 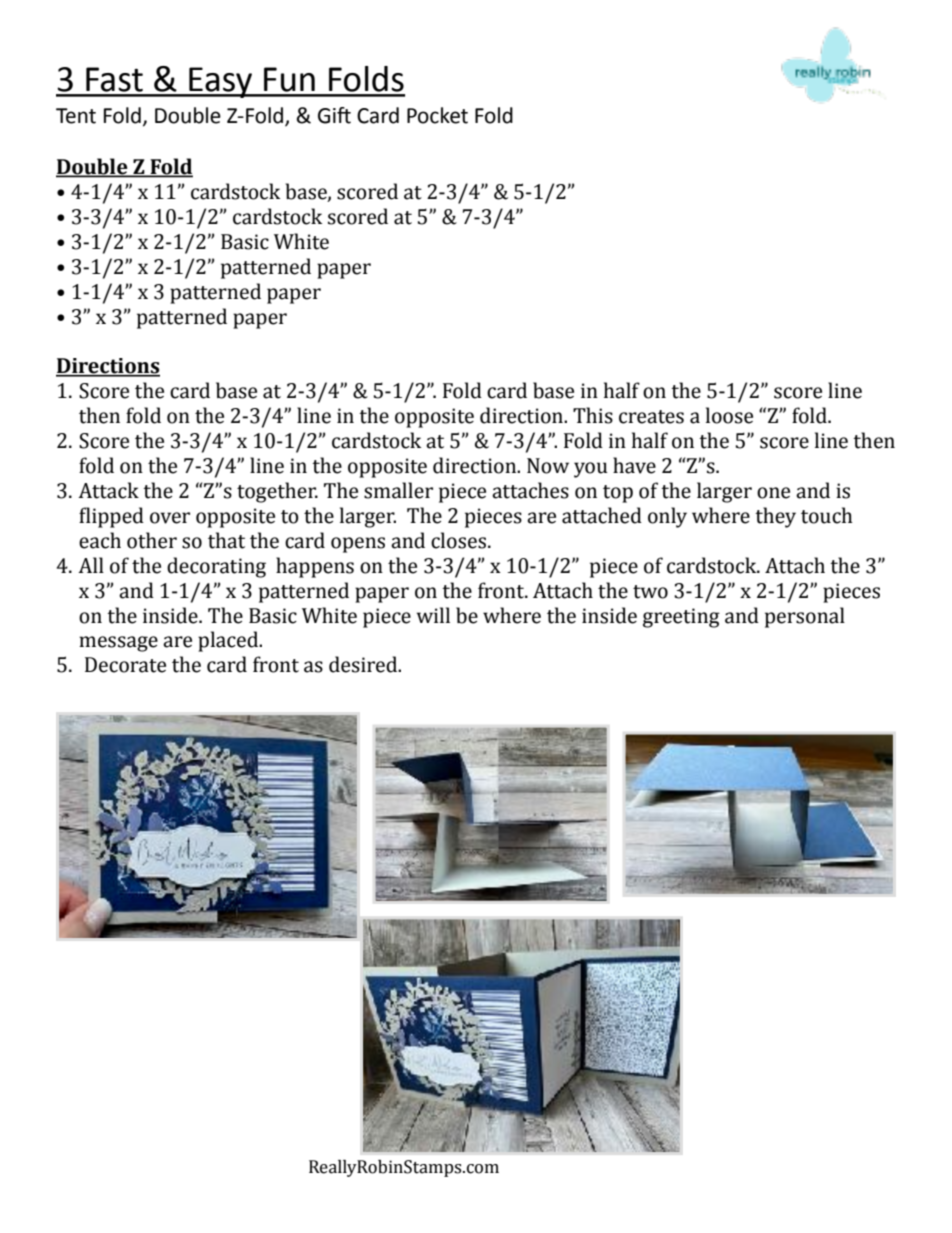 I want to click on creates, so click(x=651, y=417).
